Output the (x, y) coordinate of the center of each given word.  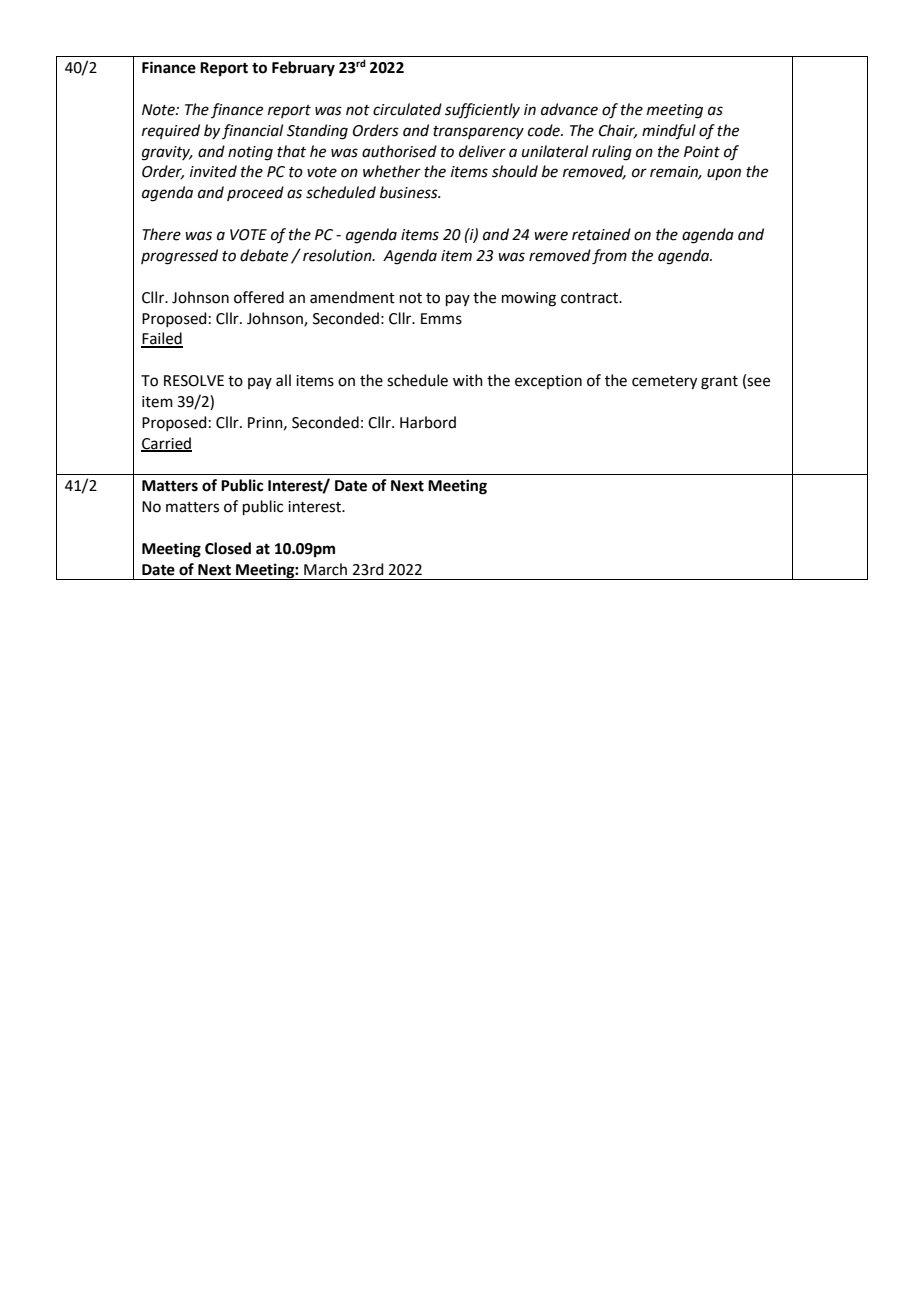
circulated (407, 109)
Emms (441, 319)
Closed (228, 548)
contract (590, 298)
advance (569, 109)
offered (259, 297)
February (303, 69)
